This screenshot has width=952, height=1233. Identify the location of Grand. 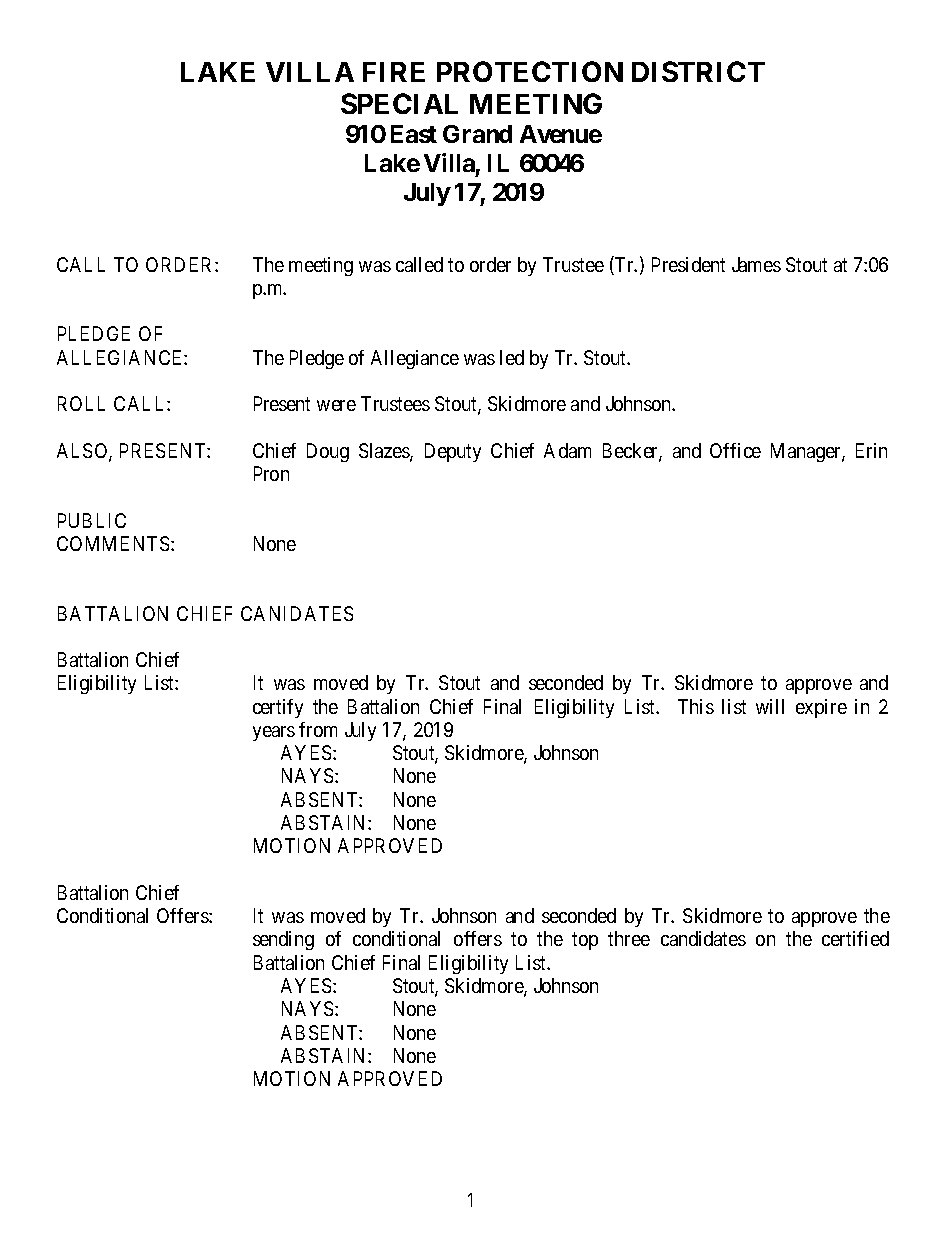
(477, 134).
